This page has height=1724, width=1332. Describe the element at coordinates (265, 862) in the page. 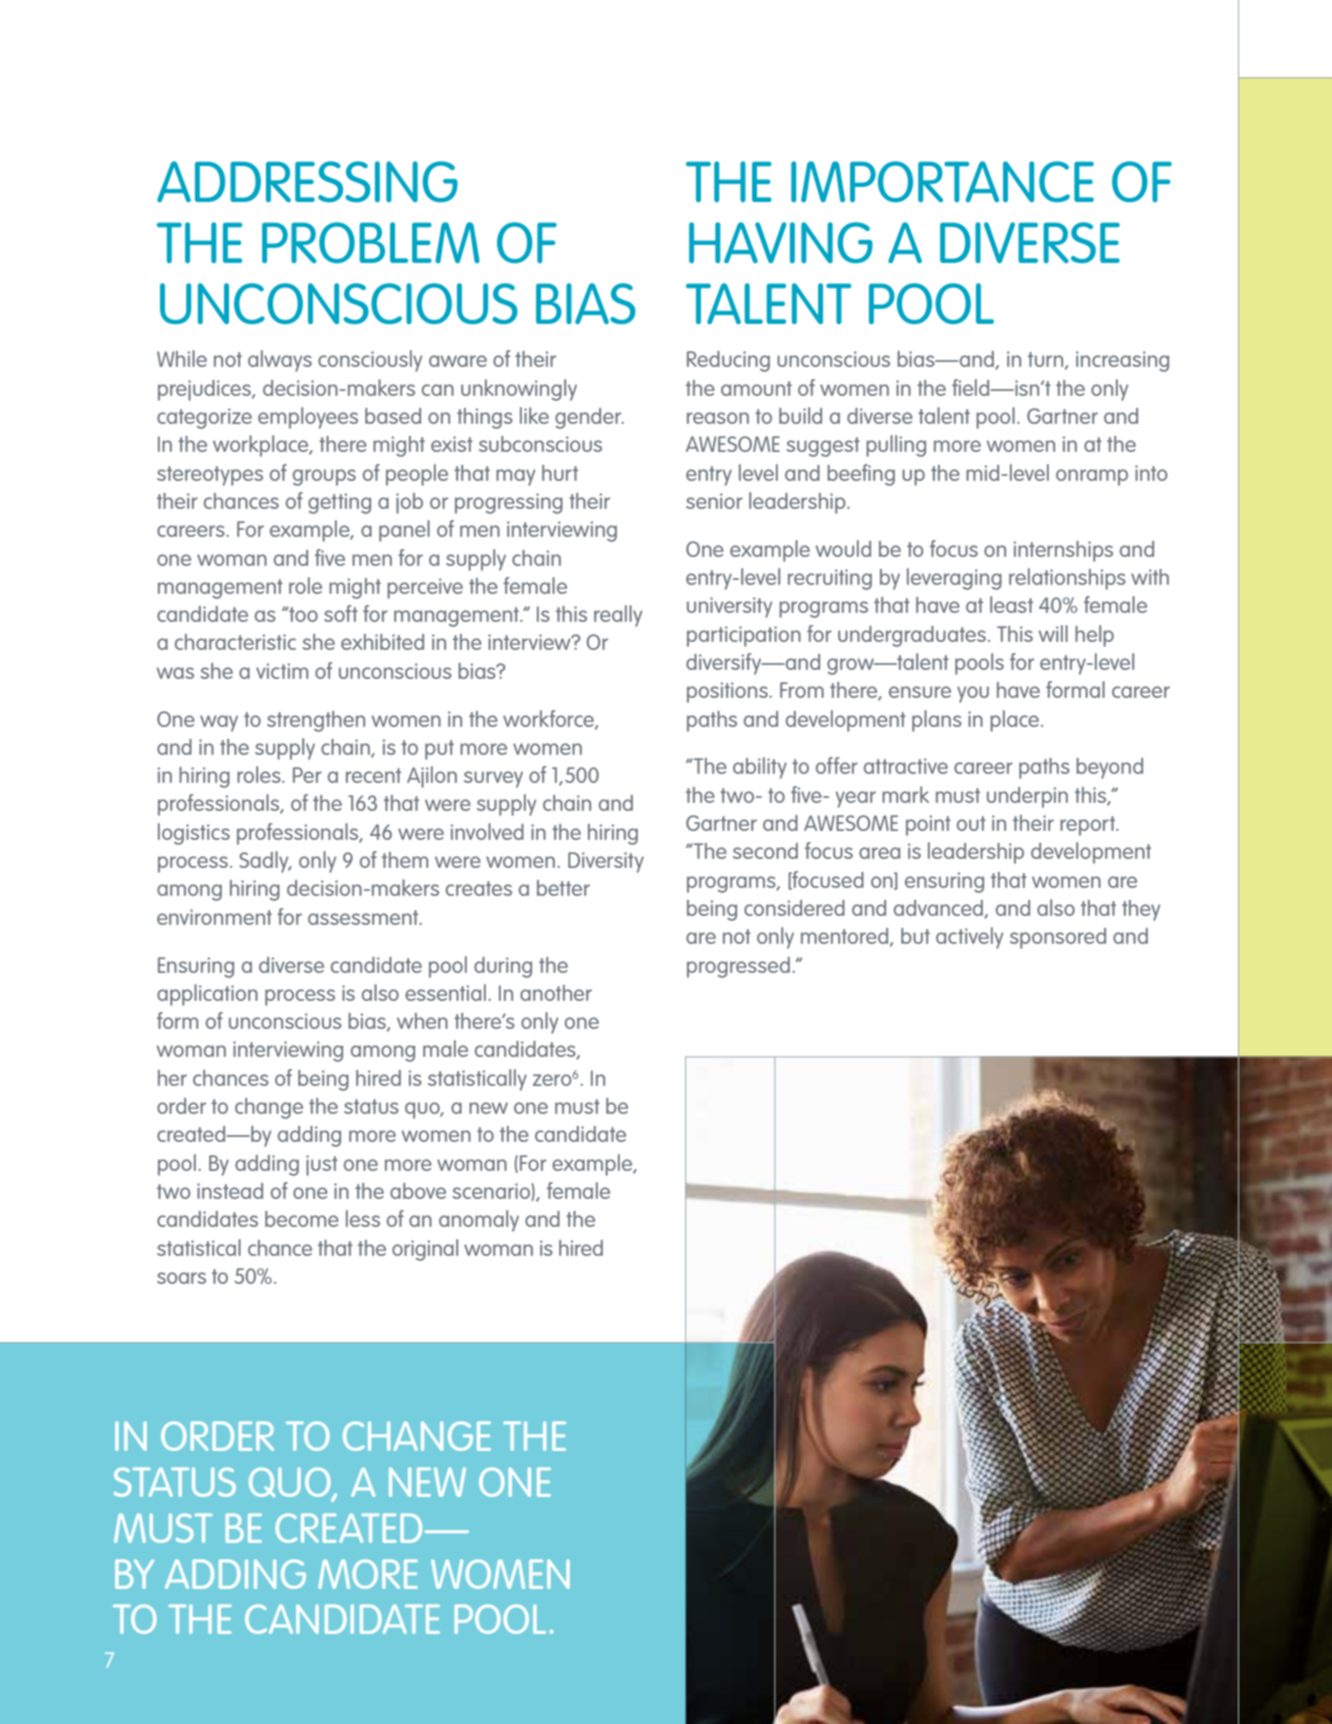

I see `Sadly` at that location.
